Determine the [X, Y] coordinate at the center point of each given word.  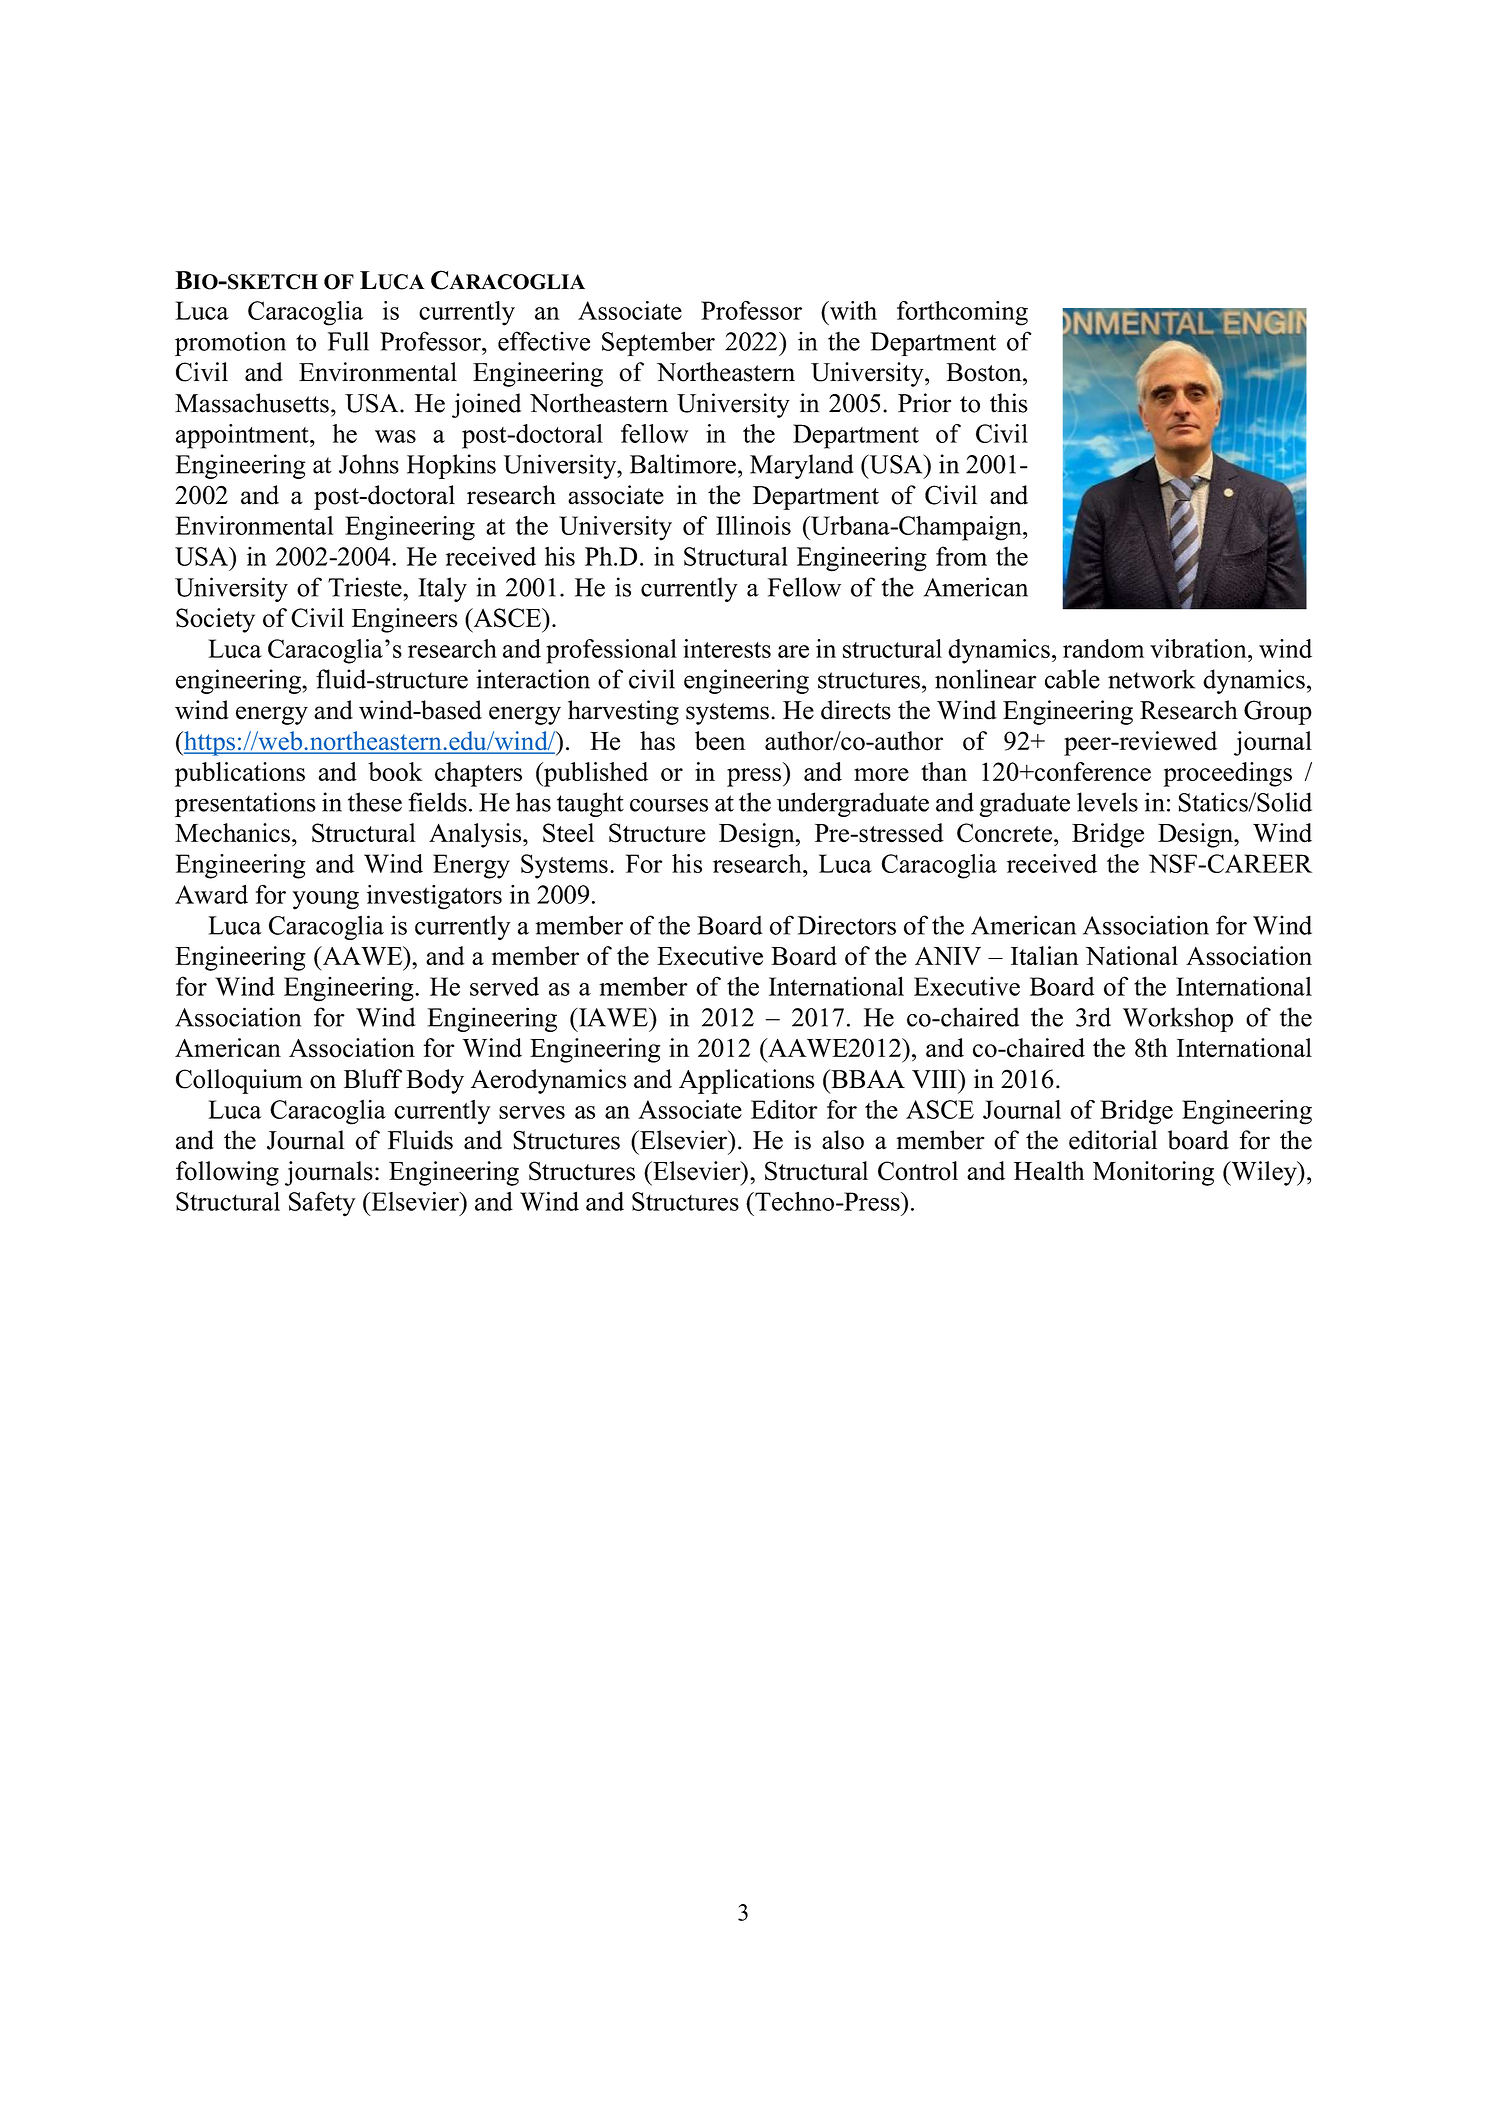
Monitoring [1153, 1173]
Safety [322, 1204]
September [658, 343]
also [843, 1140]
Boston [985, 372]
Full [348, 341]
